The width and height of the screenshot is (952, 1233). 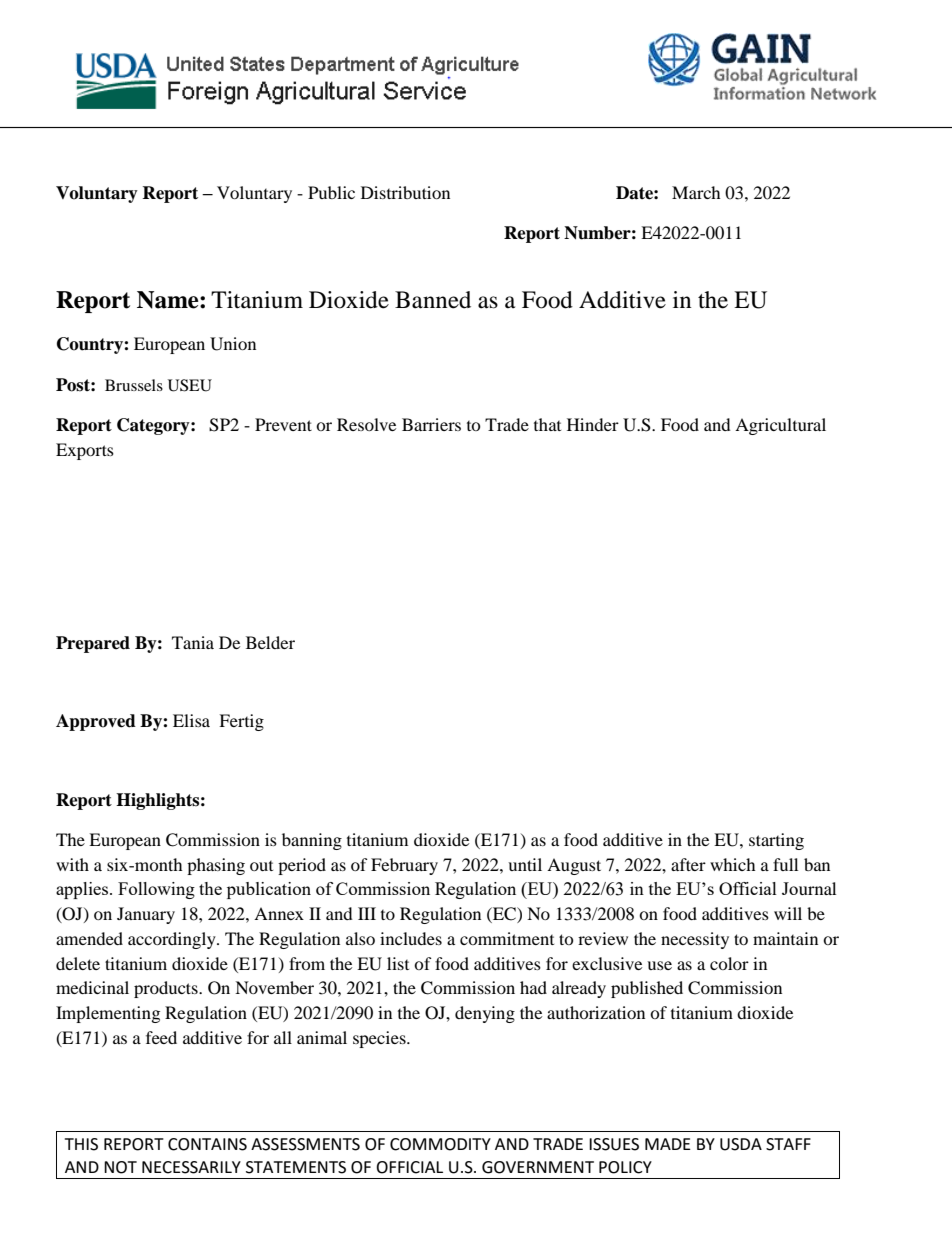 What do you see at coordinates (696, 192) in the screenshot?
I see `March` at bounding box center [696, 192].
